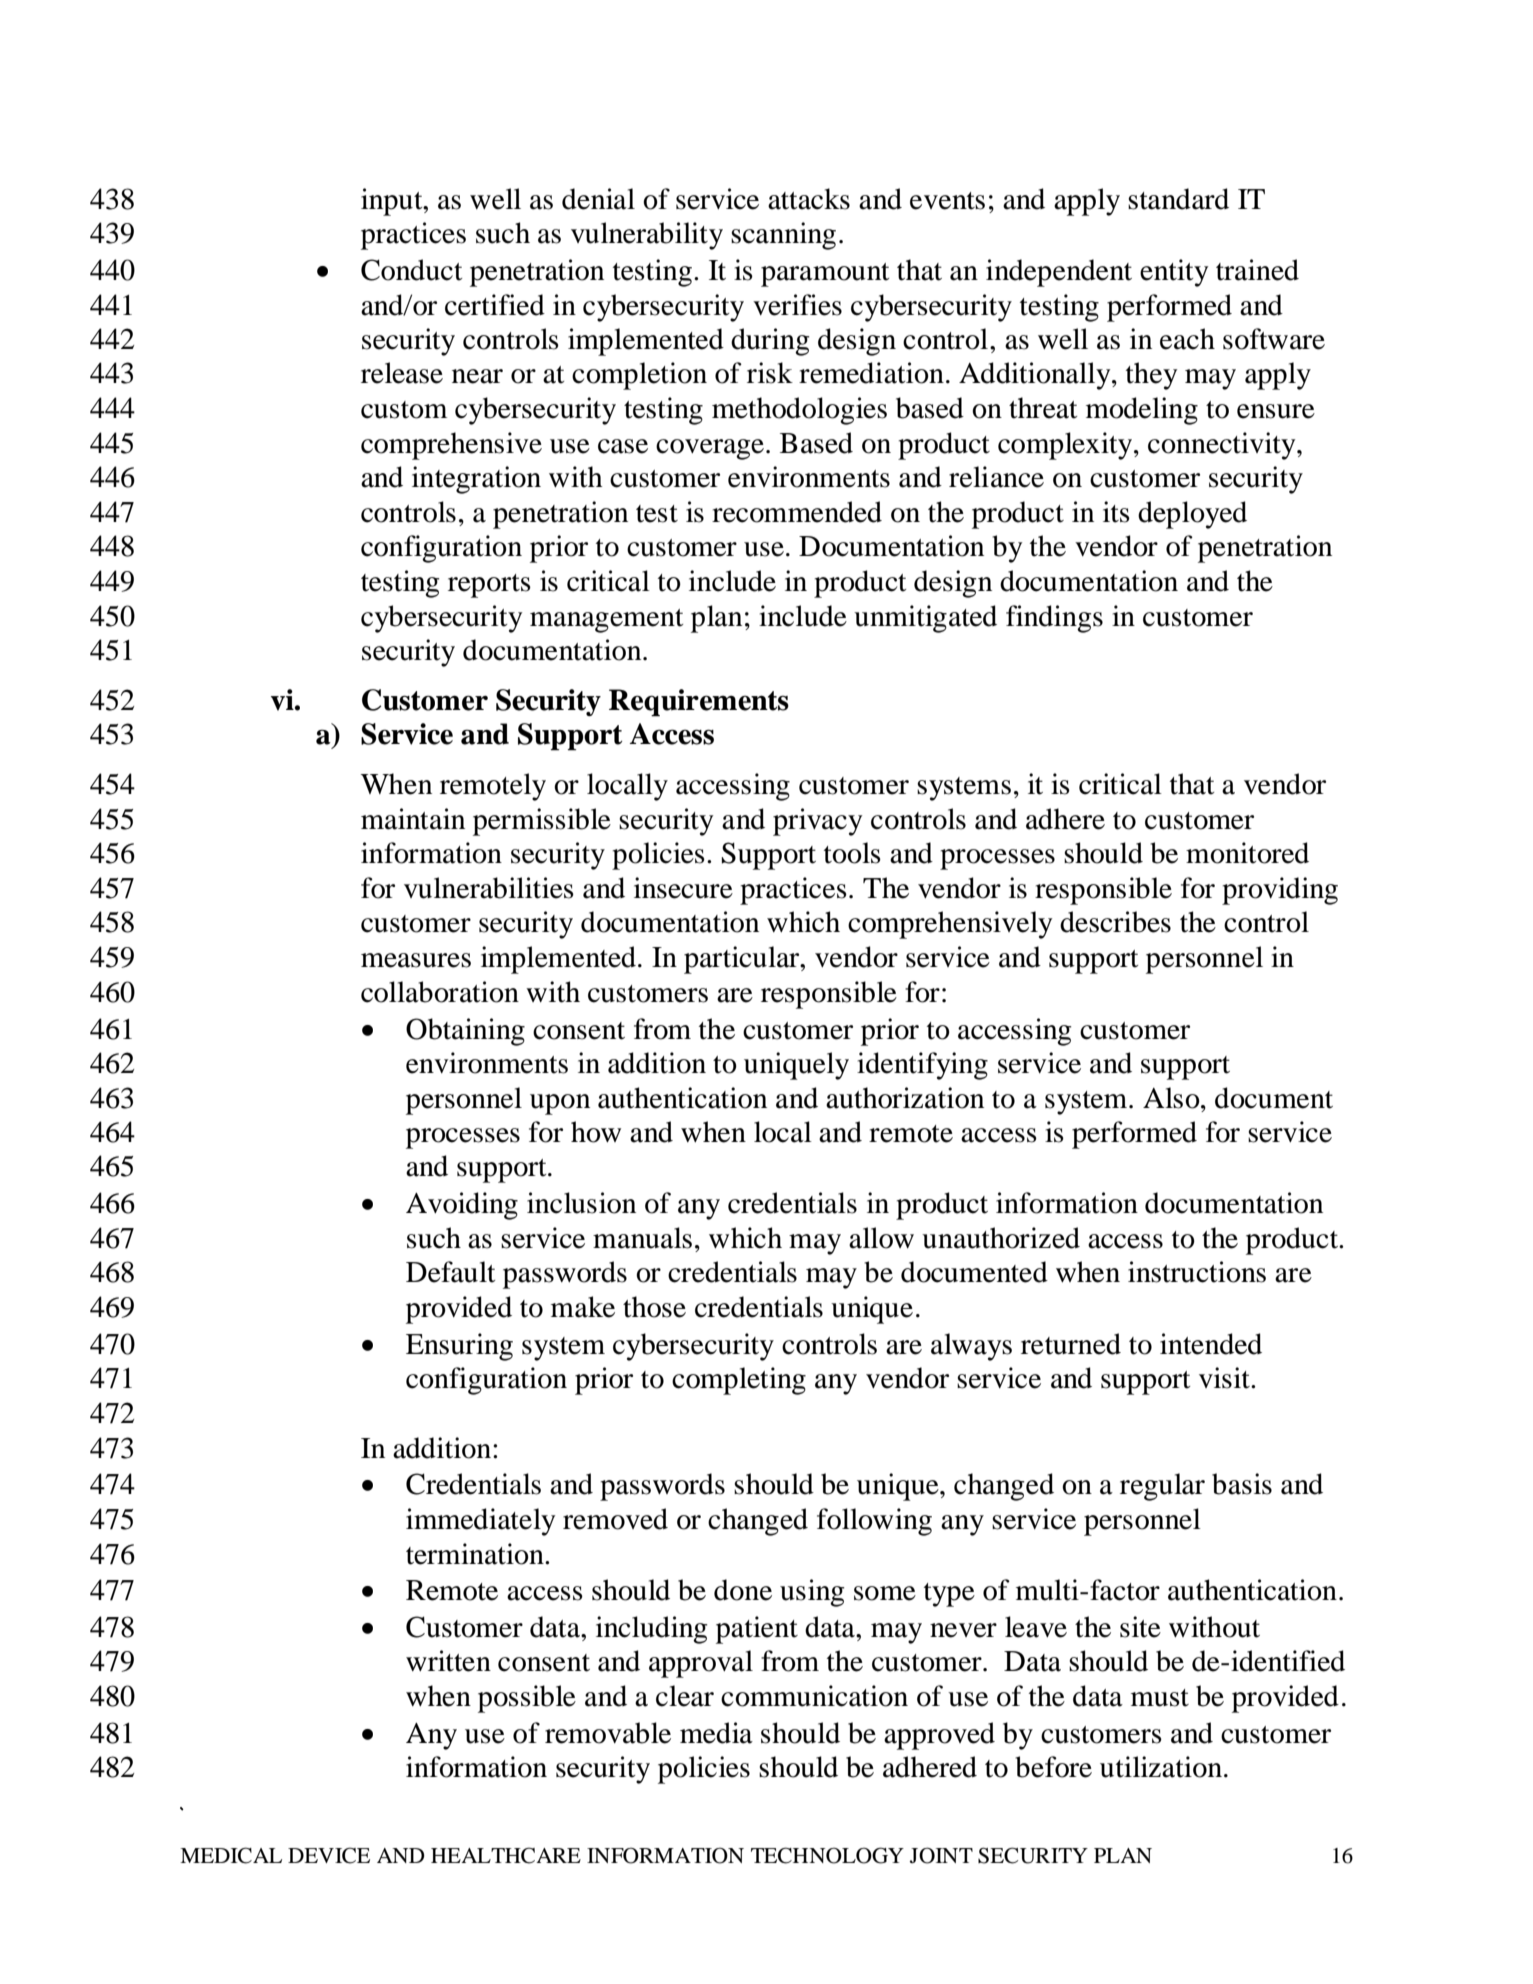 The image size is (1533, 1984). Describe the element at coordinates (451, 1272) in the image. I see `Default` at that location.
